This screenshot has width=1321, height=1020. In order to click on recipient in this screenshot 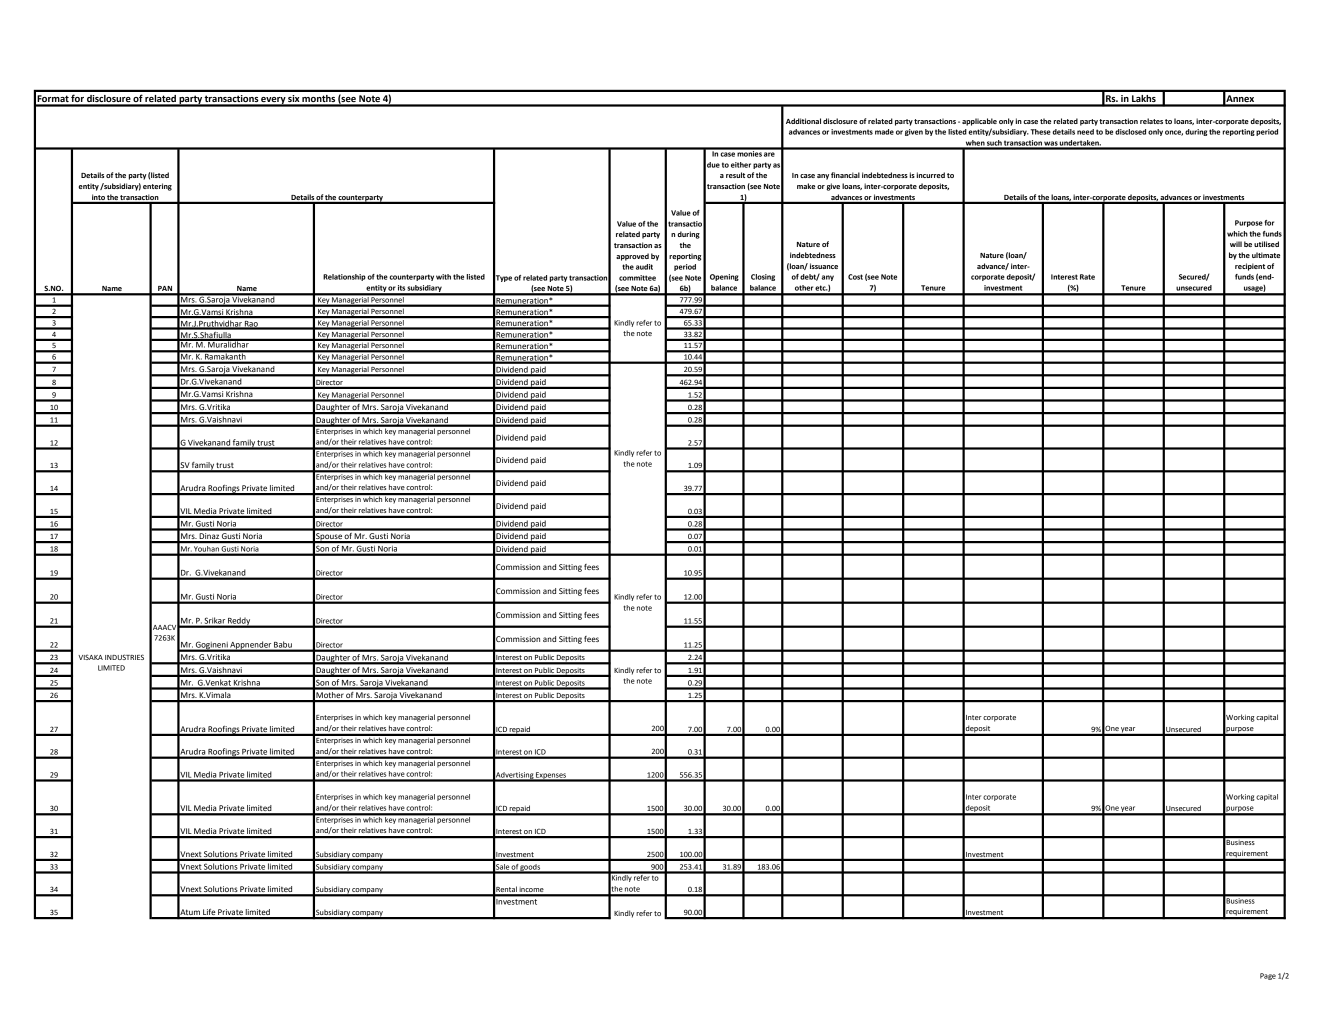, I will do `click(1250, 267)`.
